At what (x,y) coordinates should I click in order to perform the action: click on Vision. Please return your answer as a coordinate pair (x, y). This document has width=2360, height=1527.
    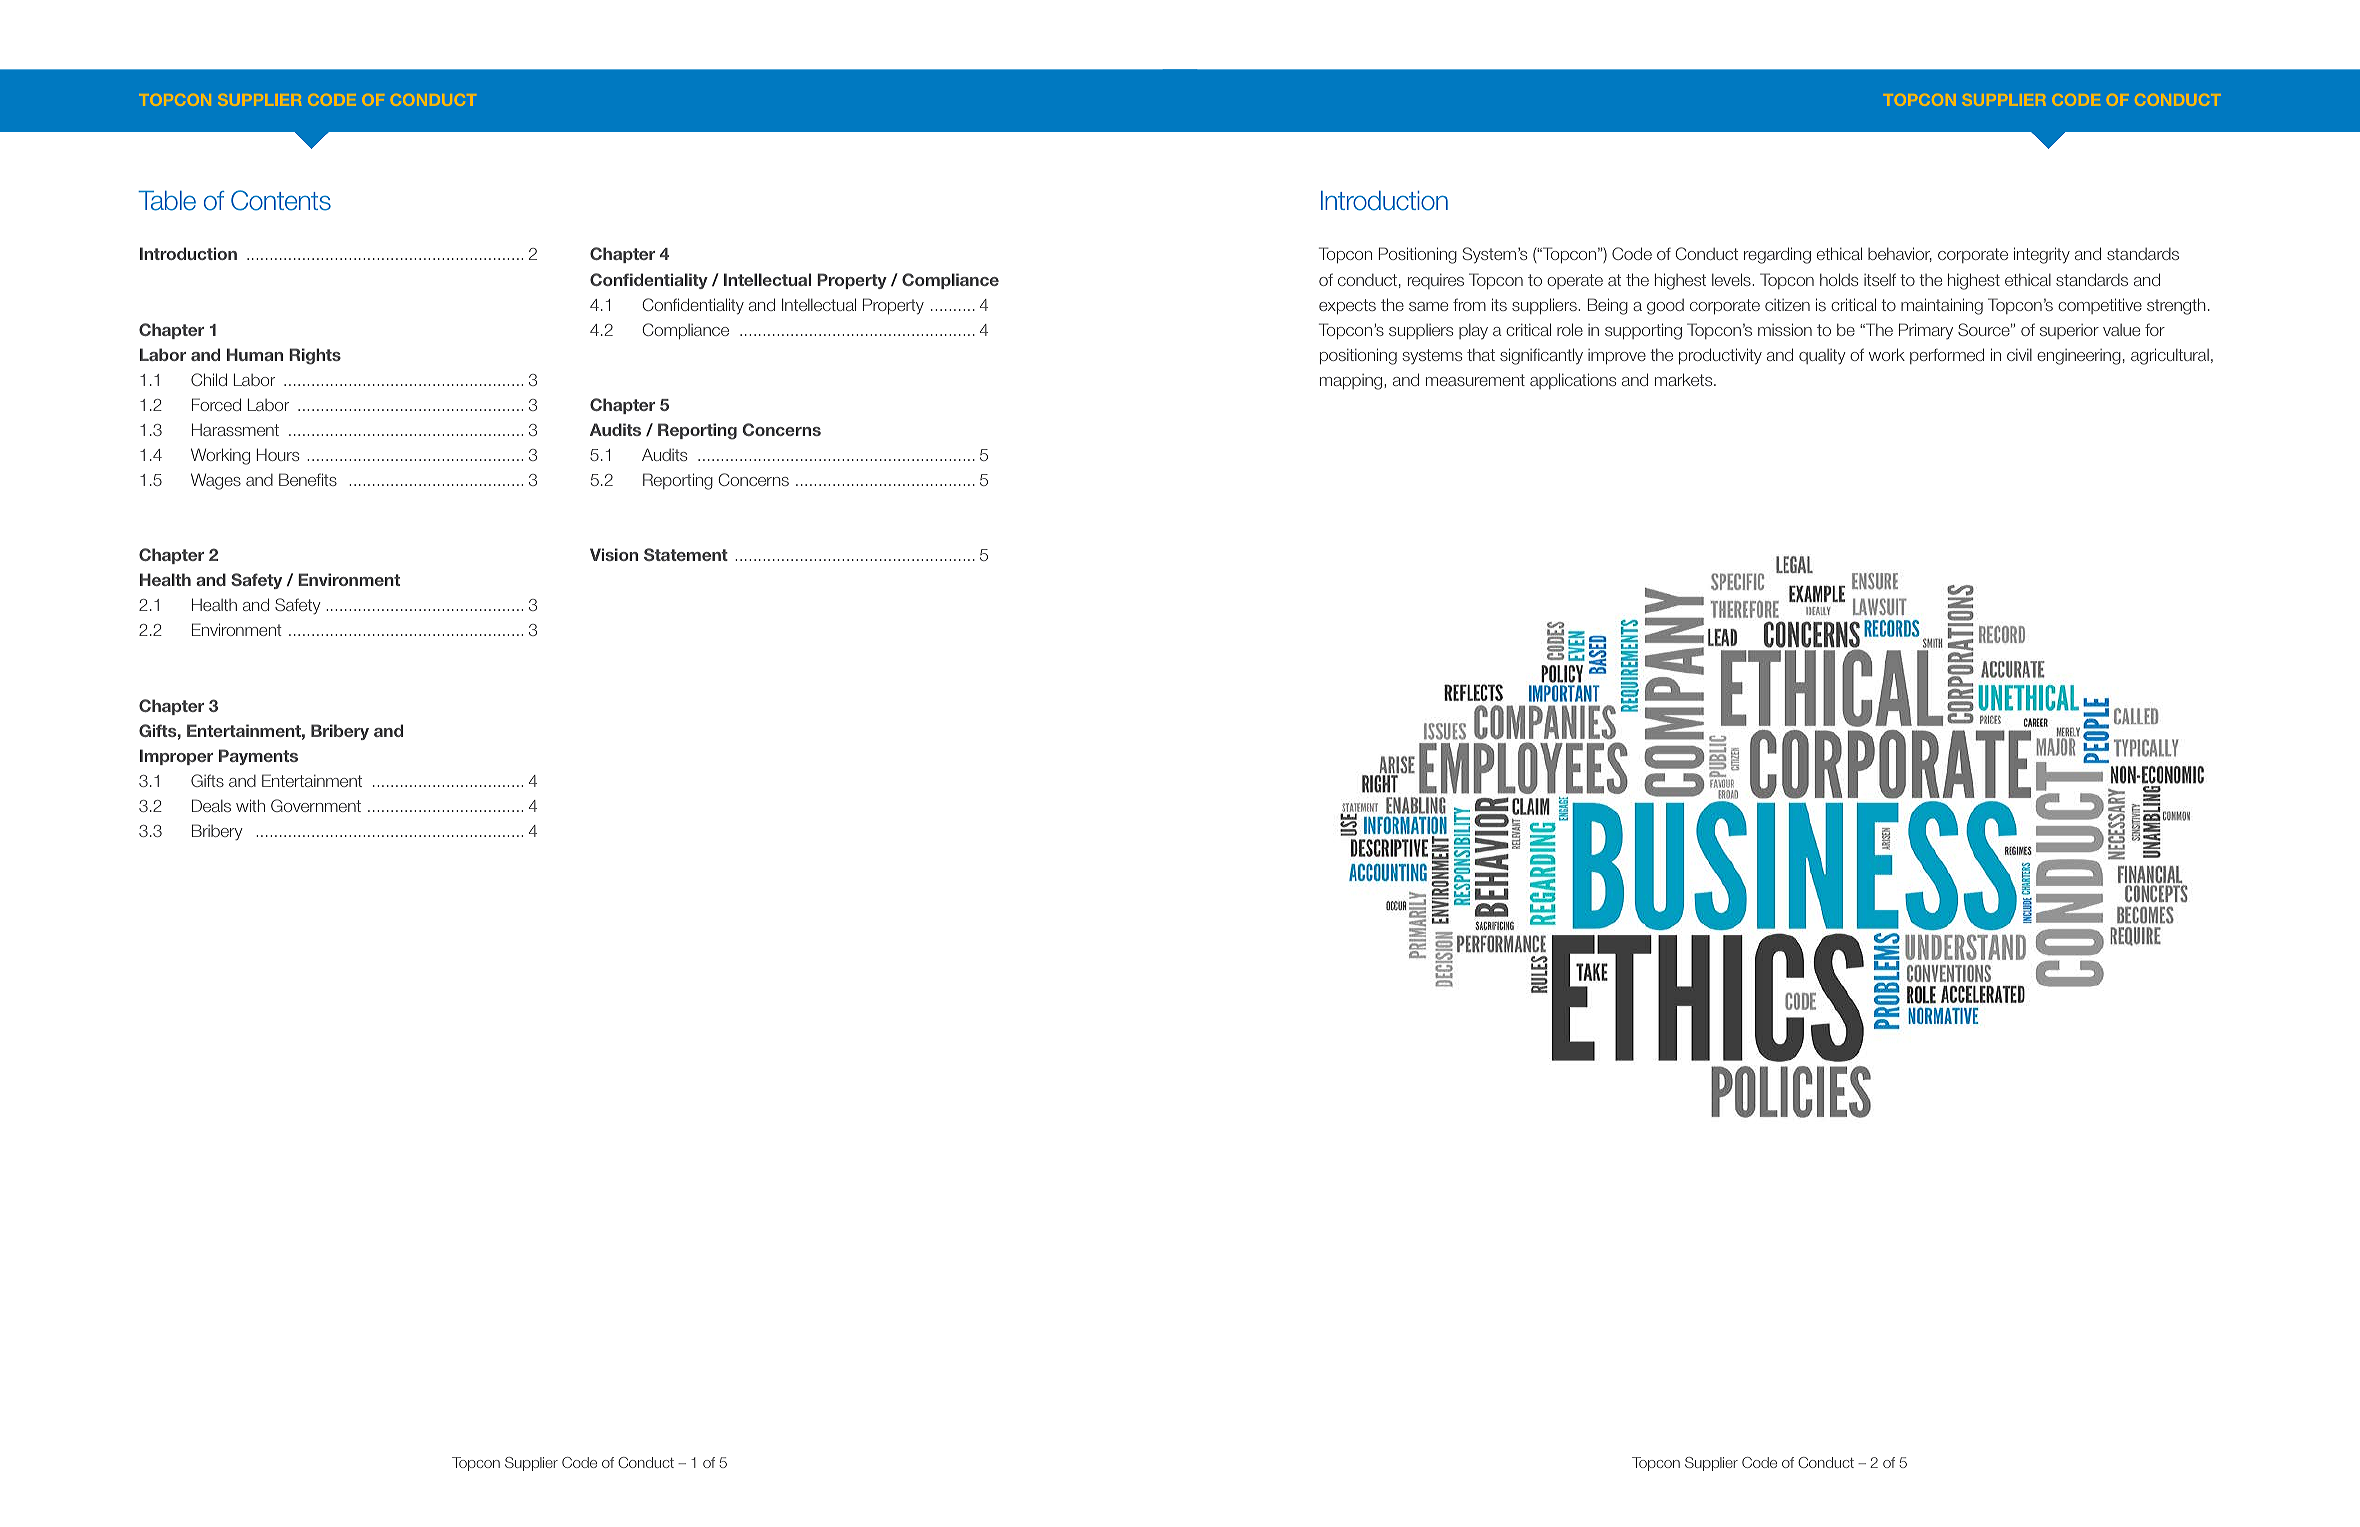
    Looking at the image, I should click on (614, 554).
